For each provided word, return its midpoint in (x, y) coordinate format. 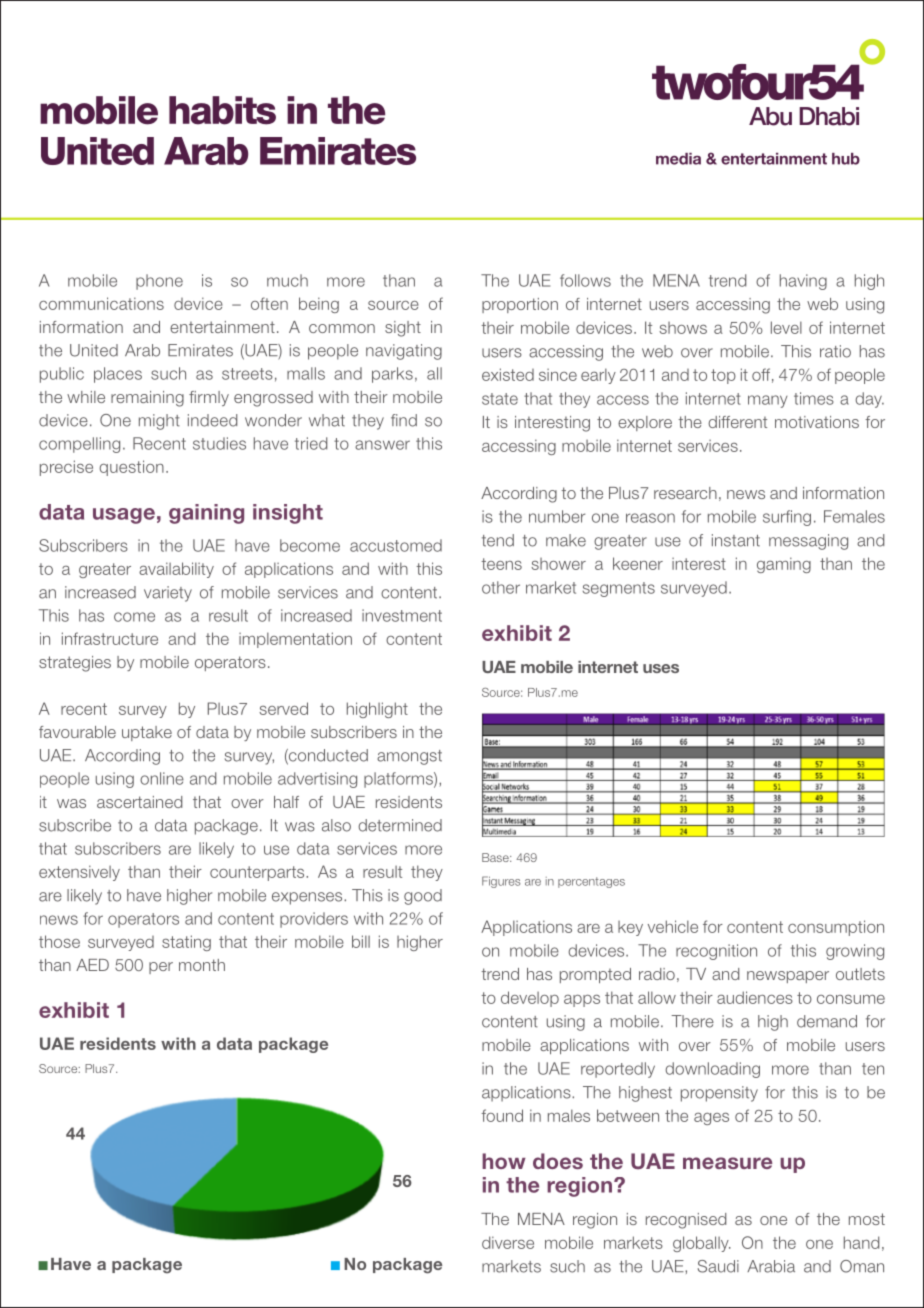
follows (585, 280)
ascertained (139, 802)
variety (168, 594)
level (786, 327)
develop (530, 999)
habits (222, 110)
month (202, 965)
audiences (755, 997)
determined (400, 825)
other (501, 587)
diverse (508, 1242)
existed (508, 374)
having (803, 282)
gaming (784, 565)
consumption (836, 928)
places (118, 375)
